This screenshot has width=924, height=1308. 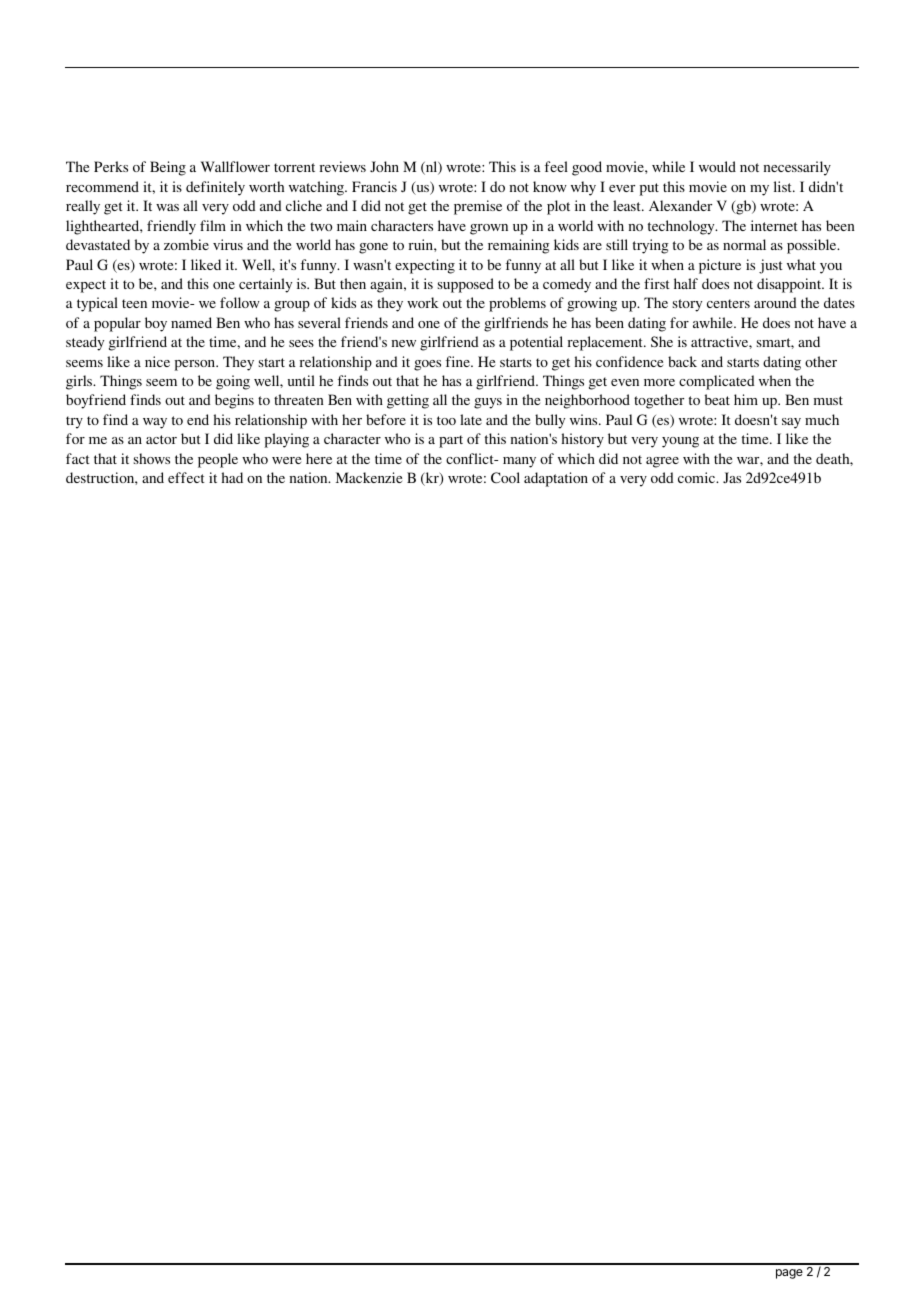 I want to click on Mackenzie, so click(x=369, y=477).
